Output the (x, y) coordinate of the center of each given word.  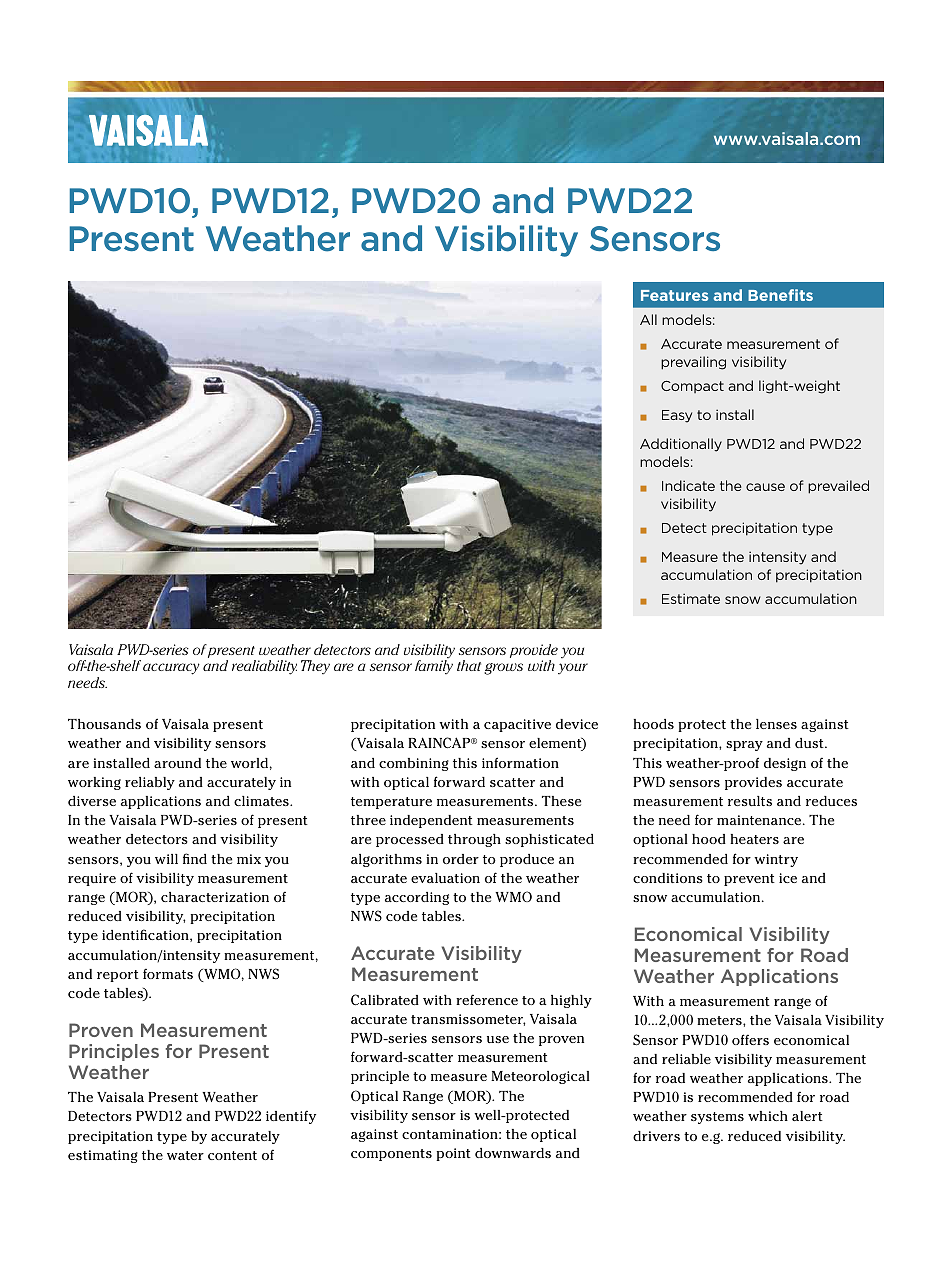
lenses (776, 724)
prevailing (693, 363)
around (177, 763)
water (185, 1155)
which (768, 1116)
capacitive (517, 725)
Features (674, 295)
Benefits (780, 295)
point (453, 1154)
